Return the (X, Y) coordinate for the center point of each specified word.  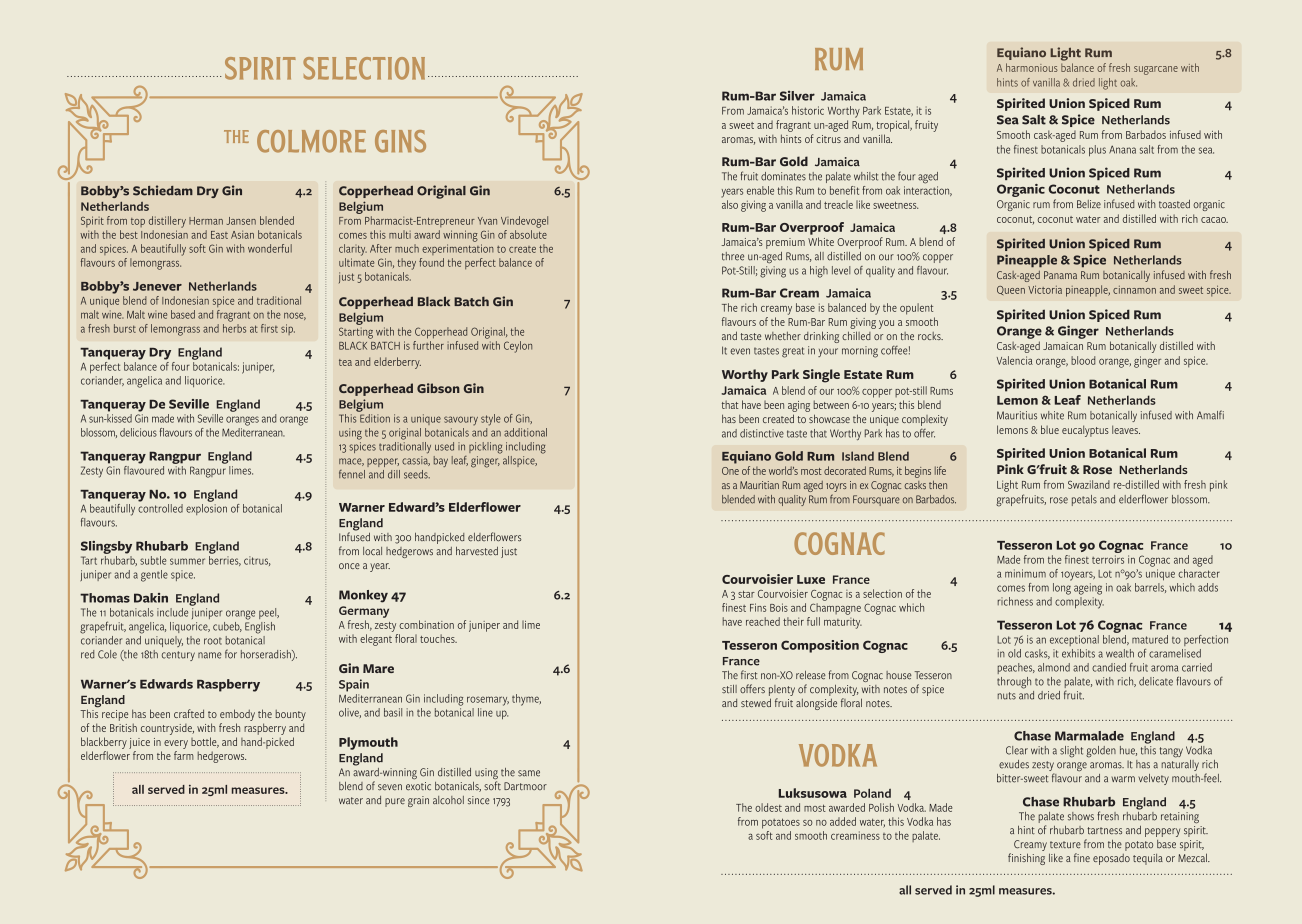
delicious (138, 432)
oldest (768, 807)
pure (395, 802)
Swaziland (1089, 484)
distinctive (762, 433)
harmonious (1032, 67)
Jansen (241, 221)
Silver (797, 95)
